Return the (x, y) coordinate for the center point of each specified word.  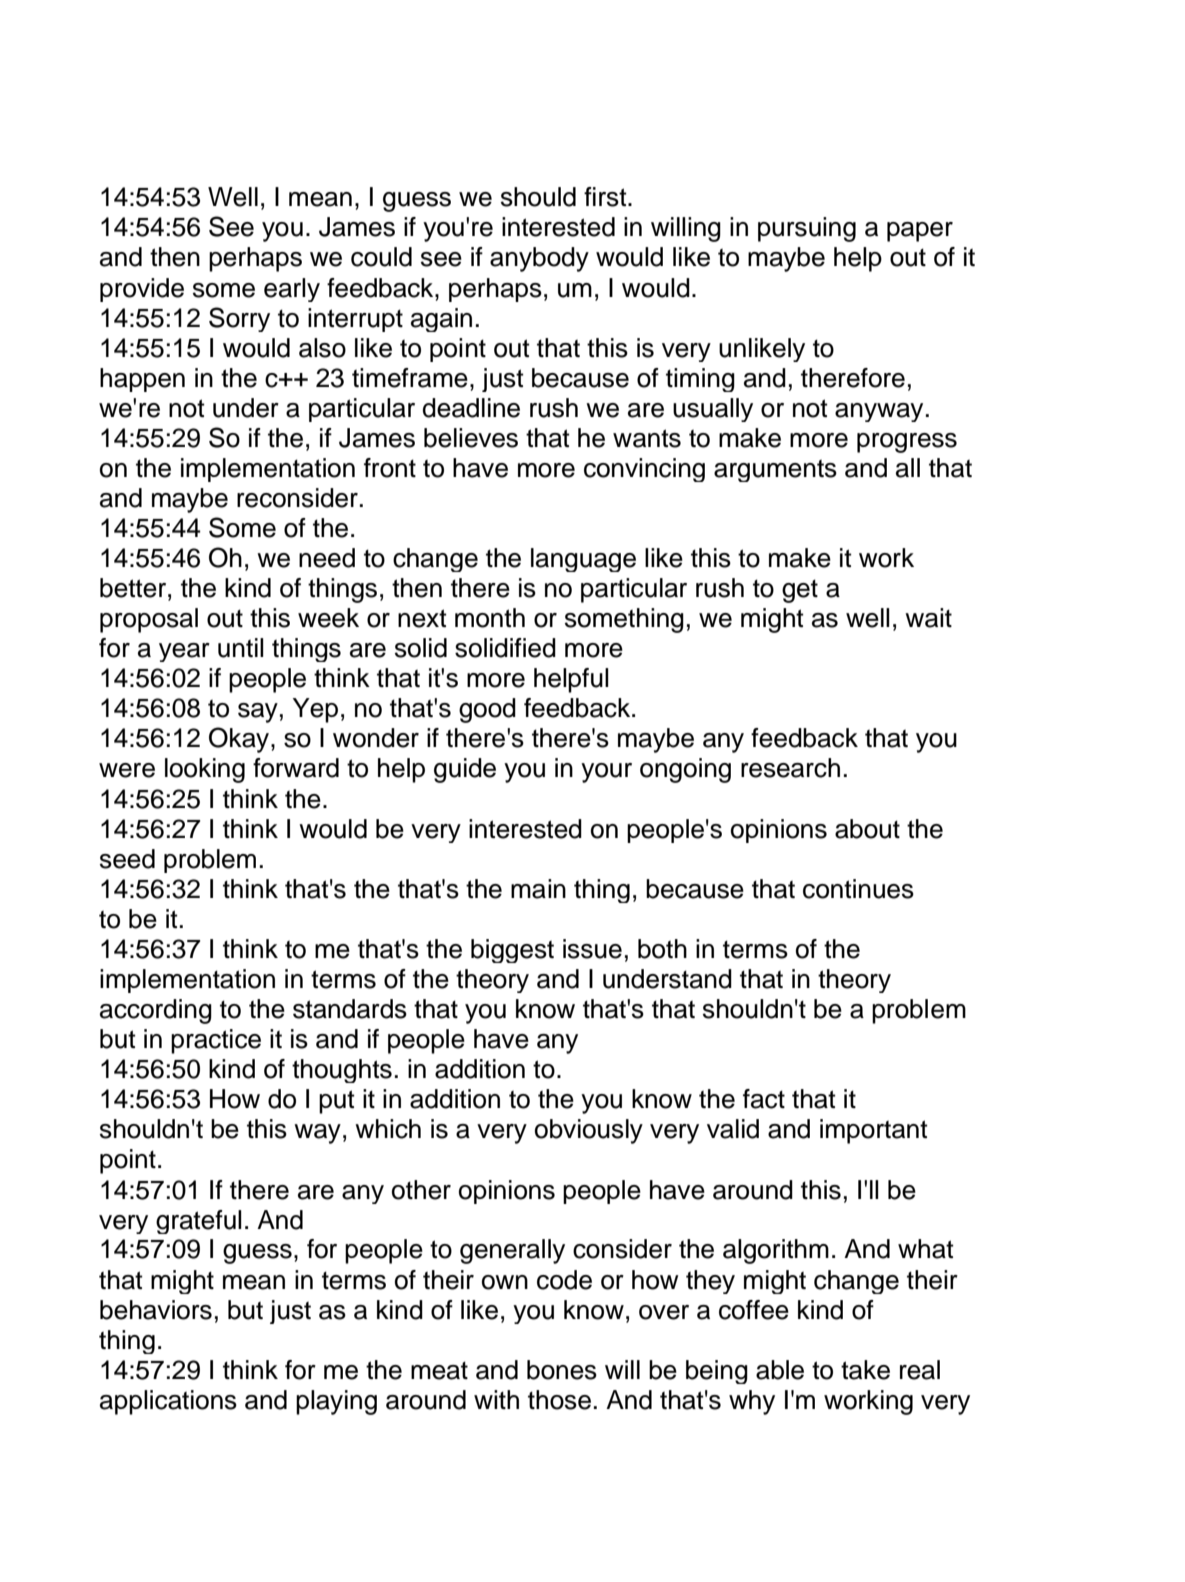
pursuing (807, 229)
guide (465, 770)
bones (562, 1370)
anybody (539, 259)
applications (168, 1402)
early (292, 290)
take (865, 1370)
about (867, 829)
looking (205, 770)
